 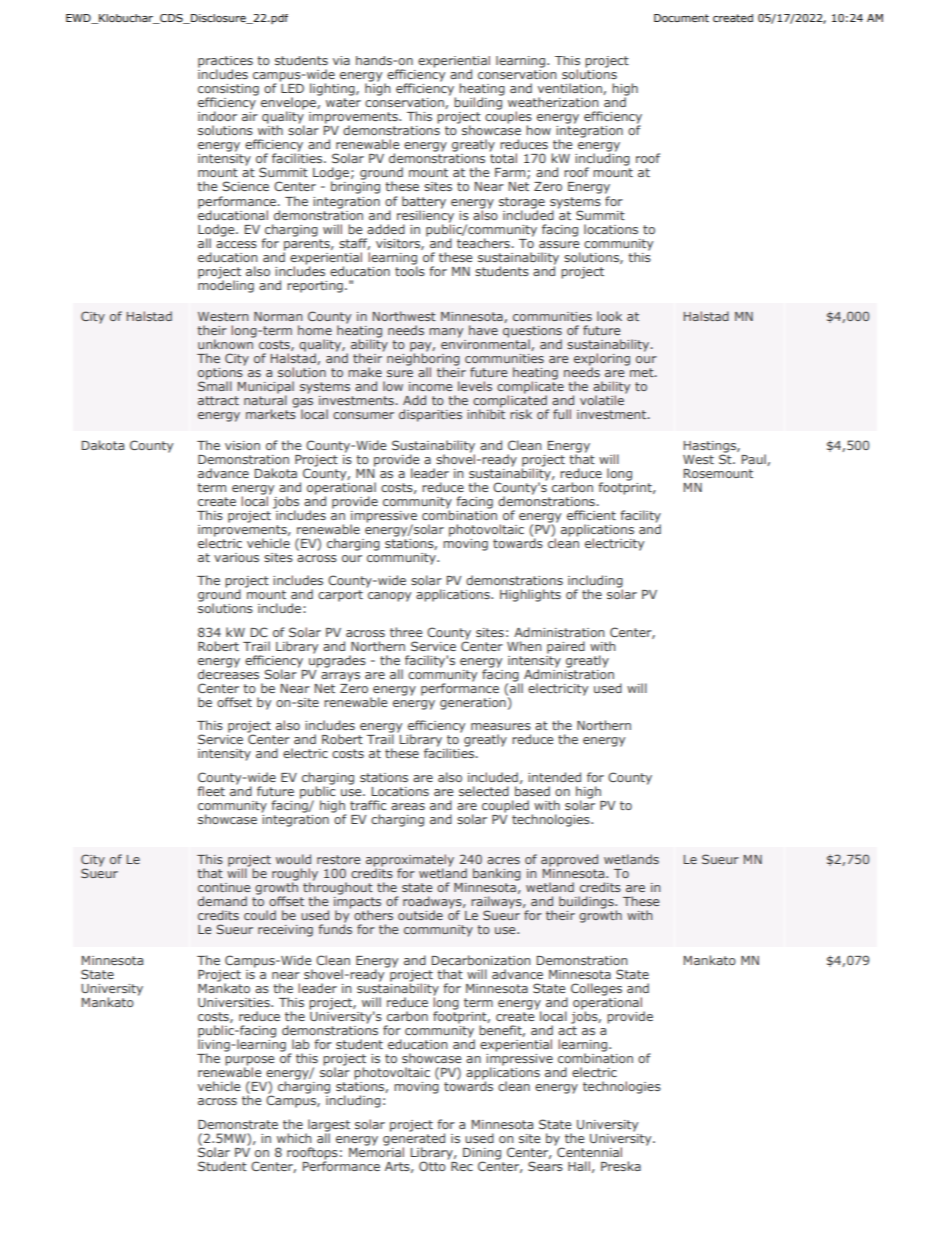 What do you see at coordinates (474, 702) in the screenshot?
I see `generation` at bounding box center [474, 702].
